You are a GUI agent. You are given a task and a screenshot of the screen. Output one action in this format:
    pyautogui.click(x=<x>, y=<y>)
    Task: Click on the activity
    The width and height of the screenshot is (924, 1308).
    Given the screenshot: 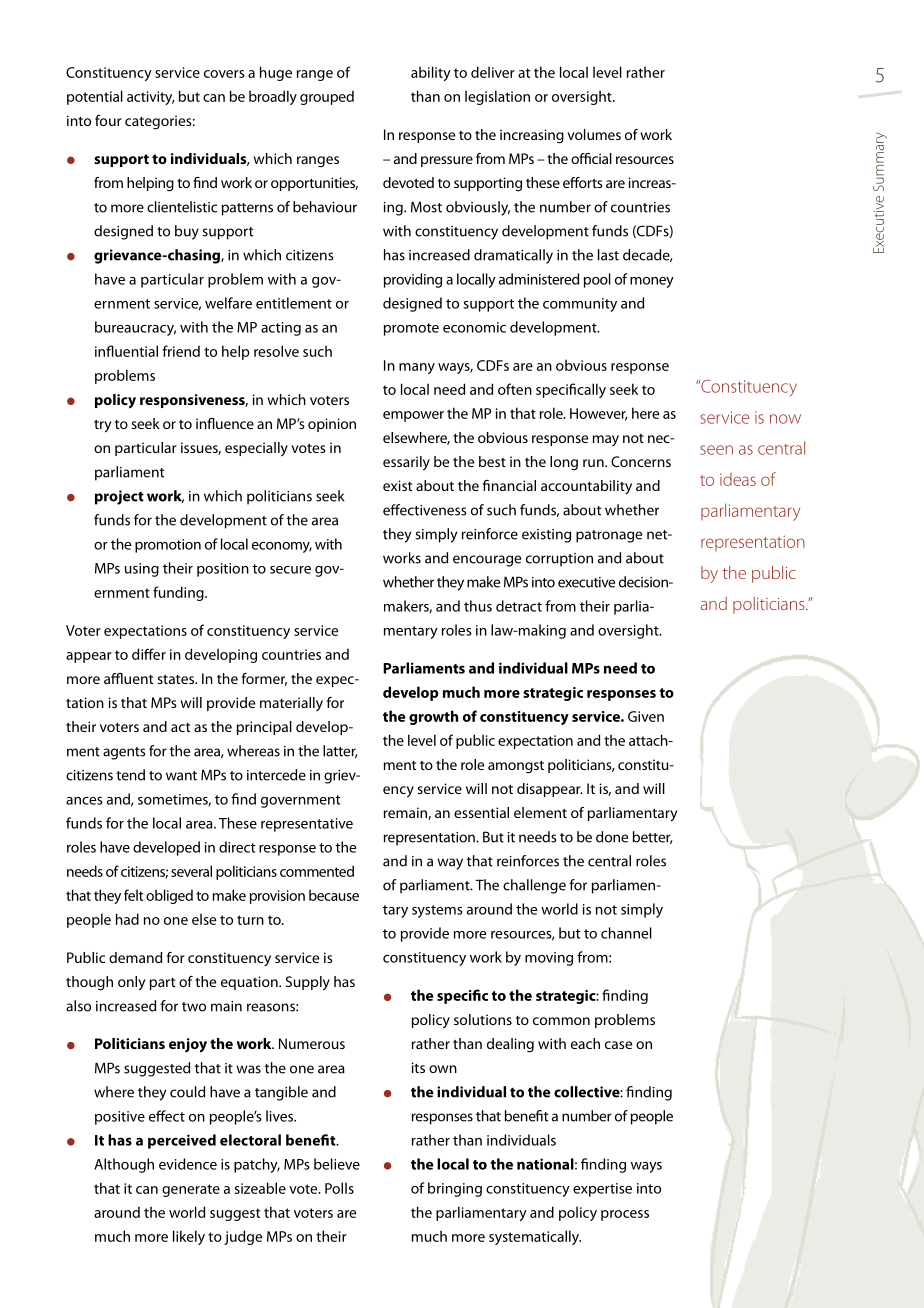 What is the action you would take?
    pyautogui.click(x=151, y=98)
